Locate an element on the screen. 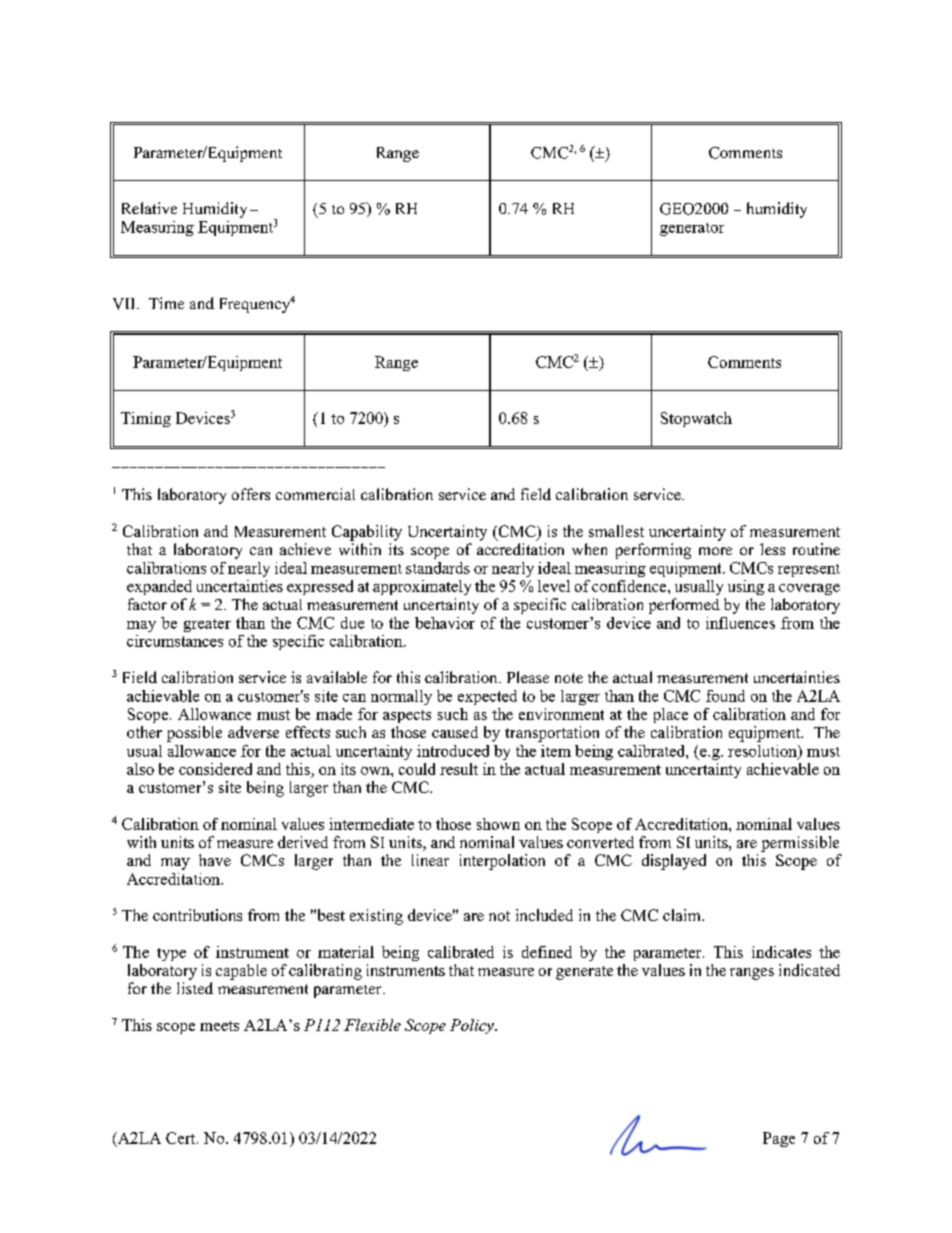 Image resolution: width=952 pixels, height=1233 pixels. more is located at coordinates (715, 551).
